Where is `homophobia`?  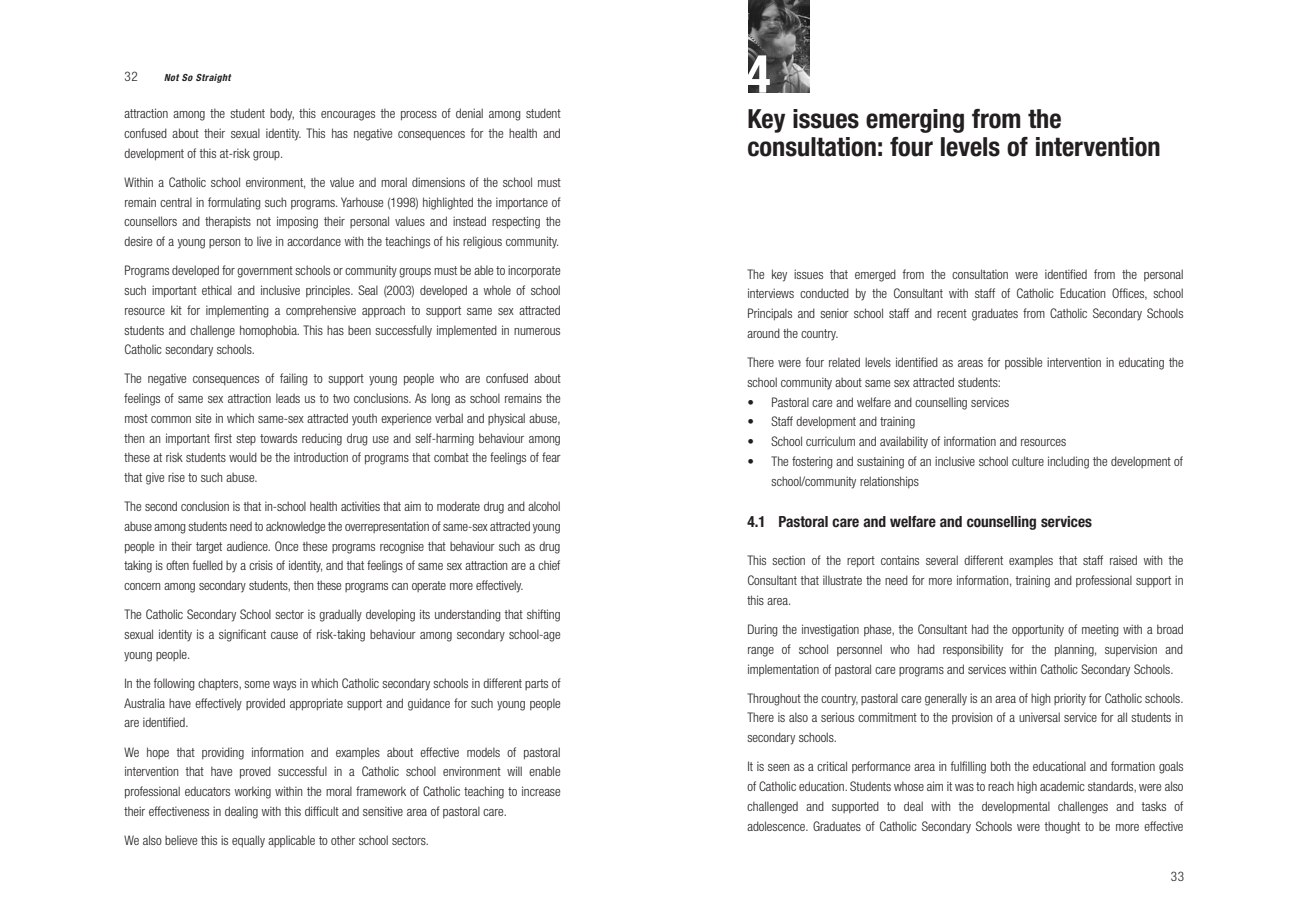 homophobia is located at coordinates (269, 331).
